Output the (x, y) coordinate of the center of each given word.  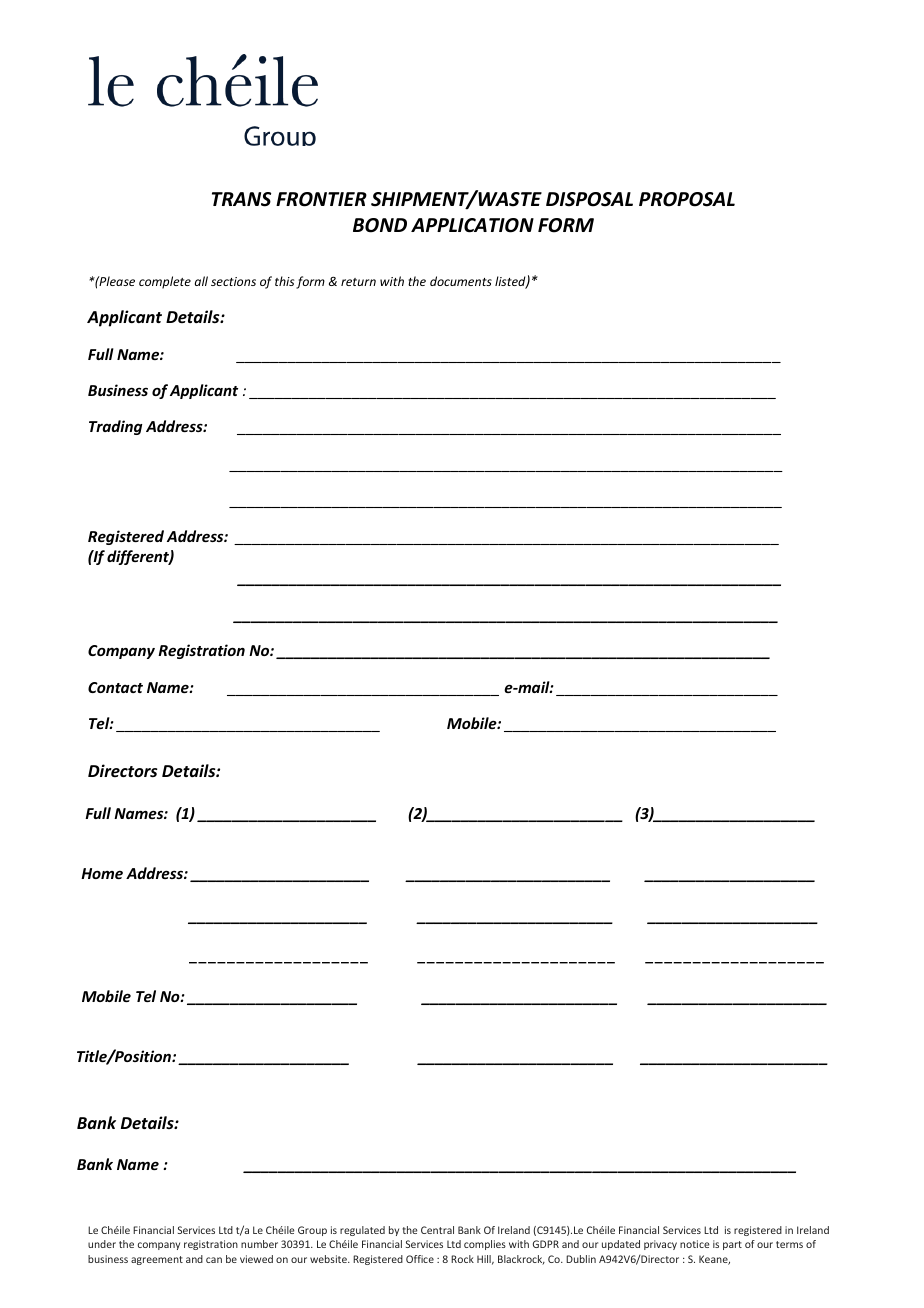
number (259, 1244)
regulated (362, 1231)
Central (437, 1230)
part (732, 1245)
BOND (380, 225)
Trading (115, 427)
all (201, 281)
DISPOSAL (589, 199)
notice (694, 1244)
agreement (157, 1260)
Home (102, 873)
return (358, 282)
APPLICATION (472, 225)
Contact (115, 687)
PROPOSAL (687, 199)
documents (461, 281)
